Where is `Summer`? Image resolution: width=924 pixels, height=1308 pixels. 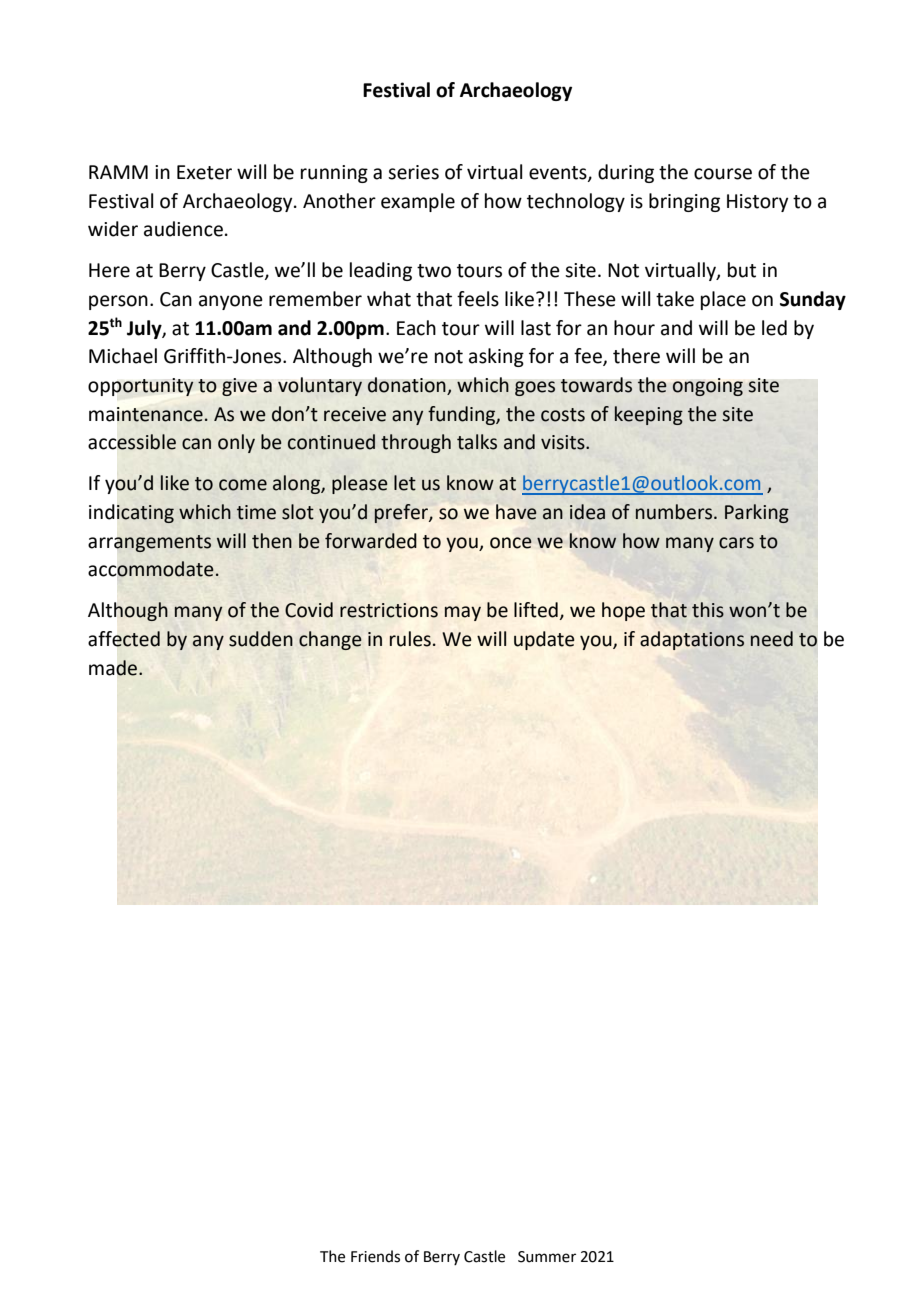 Summer is located at coordinates (547, 1257).
